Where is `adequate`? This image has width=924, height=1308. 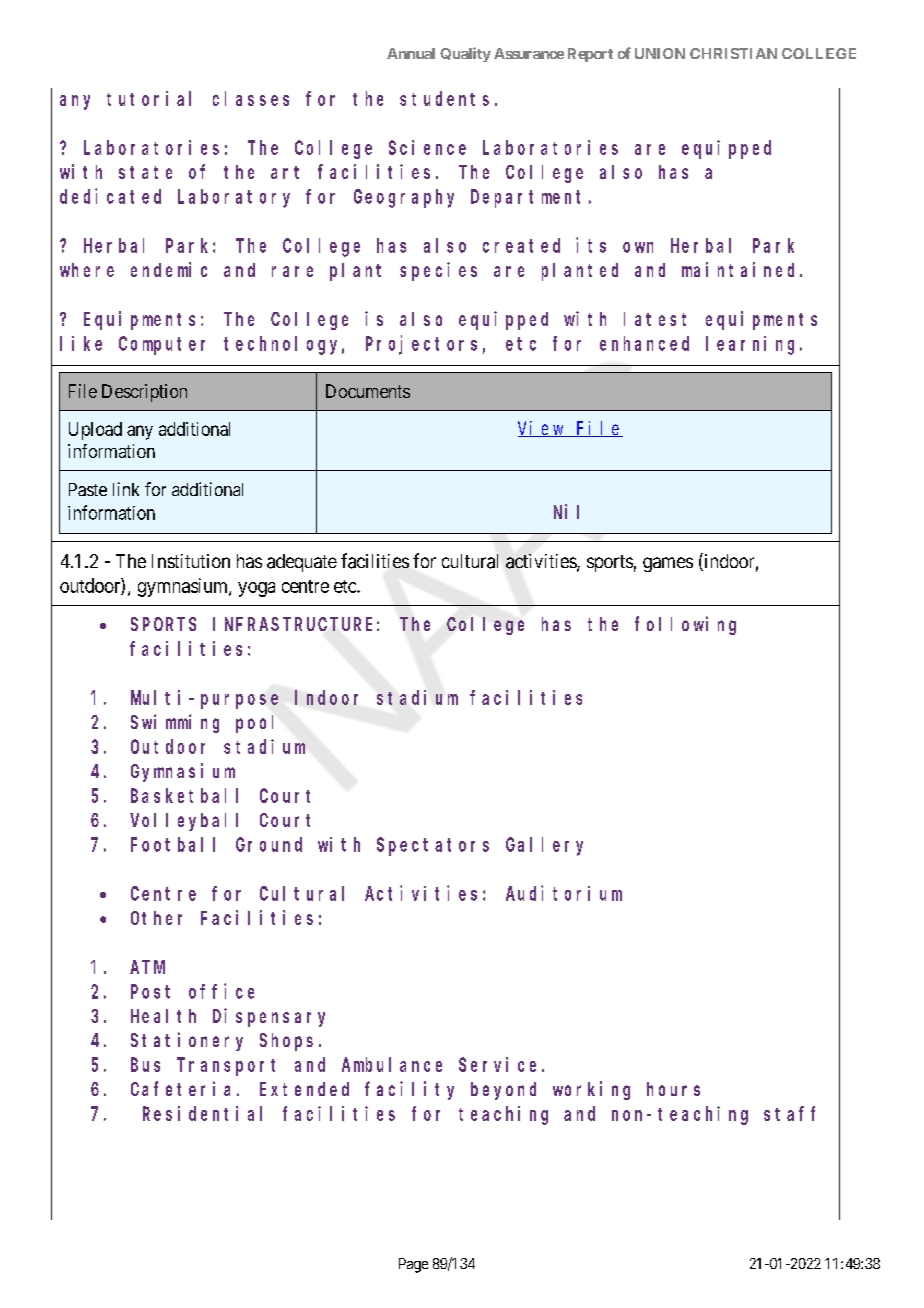 adequate is located at coordinates (302, 563).
